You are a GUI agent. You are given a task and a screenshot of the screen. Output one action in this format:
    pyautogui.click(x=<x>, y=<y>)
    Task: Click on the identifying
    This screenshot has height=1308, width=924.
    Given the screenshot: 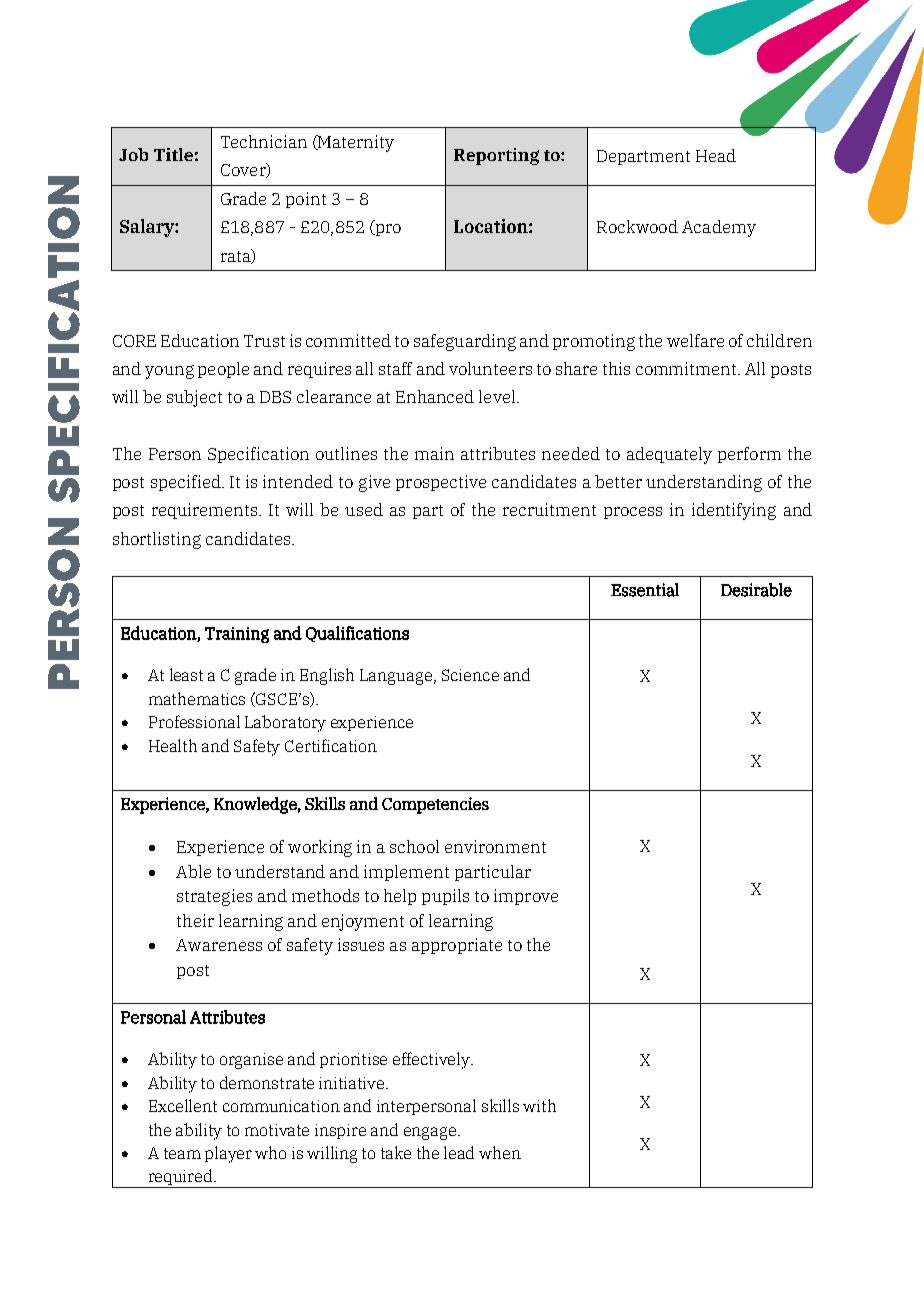 What is the action you would take?
    pyautogui.click(x=734, y=511)
